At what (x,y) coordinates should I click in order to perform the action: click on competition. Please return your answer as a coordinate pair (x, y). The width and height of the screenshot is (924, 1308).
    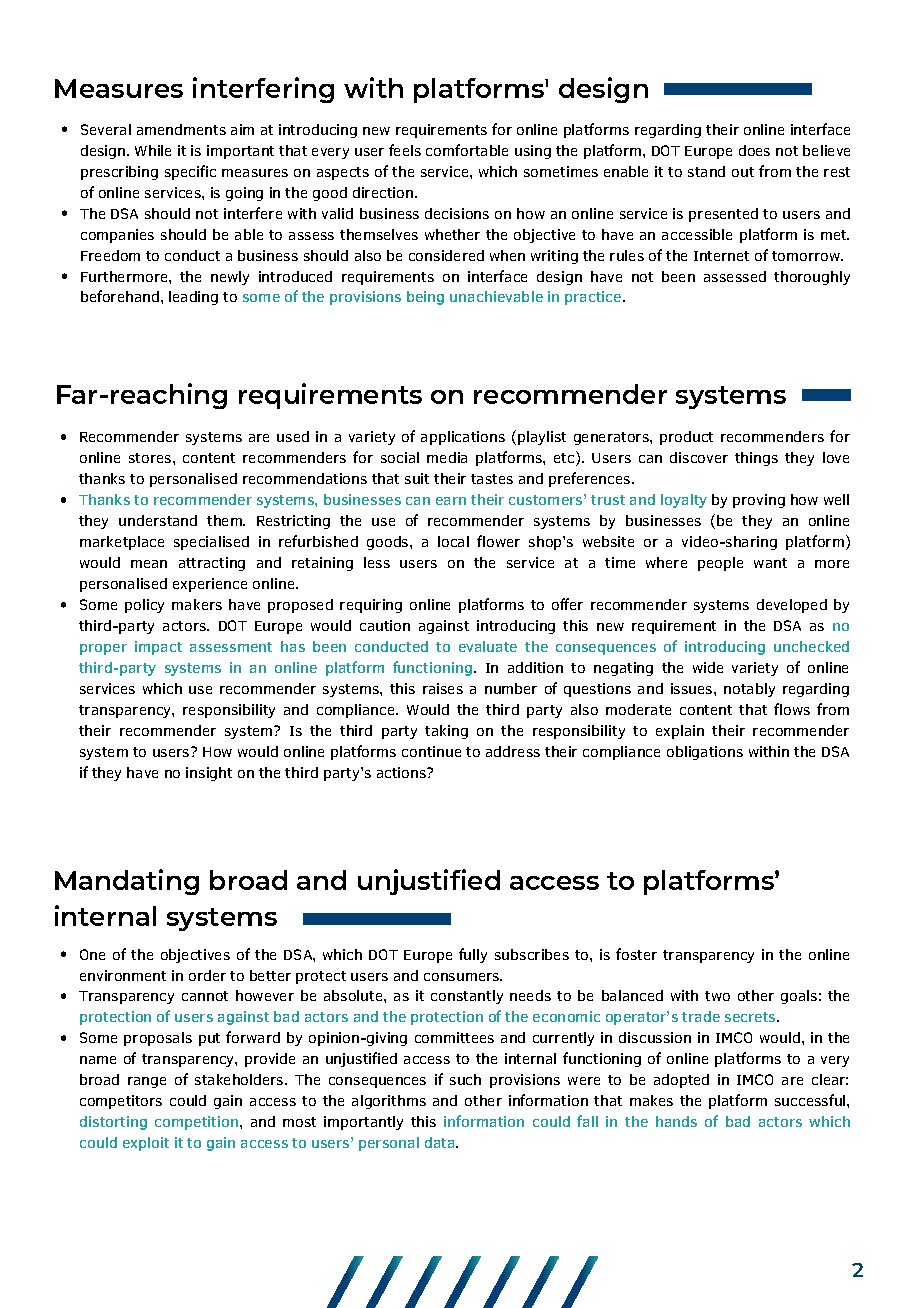
    Looking at the image, I should click on (196, 1123).
